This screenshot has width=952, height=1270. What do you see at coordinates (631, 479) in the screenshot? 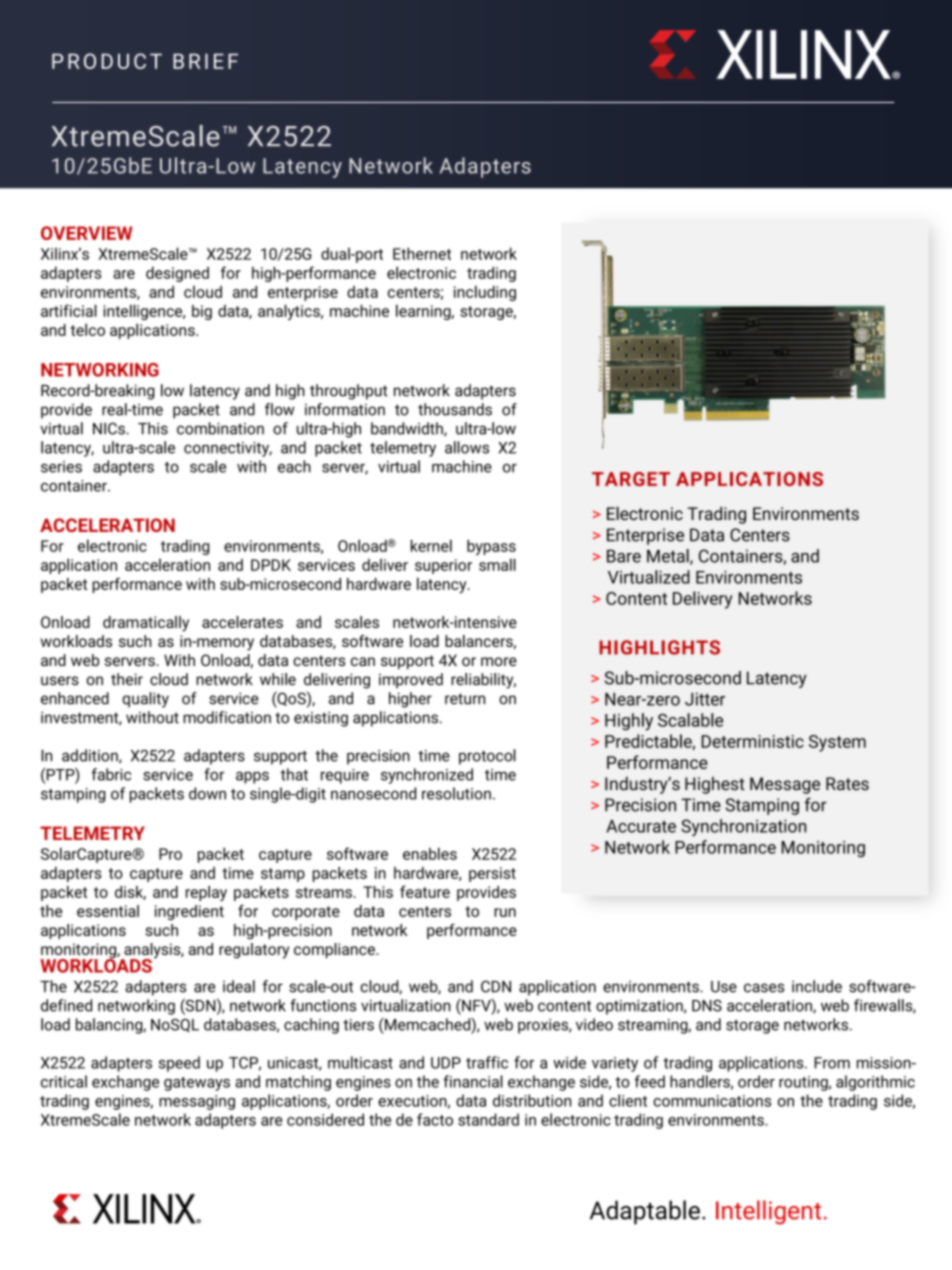
I see `TARGET` at bounding box center [631, 479].
